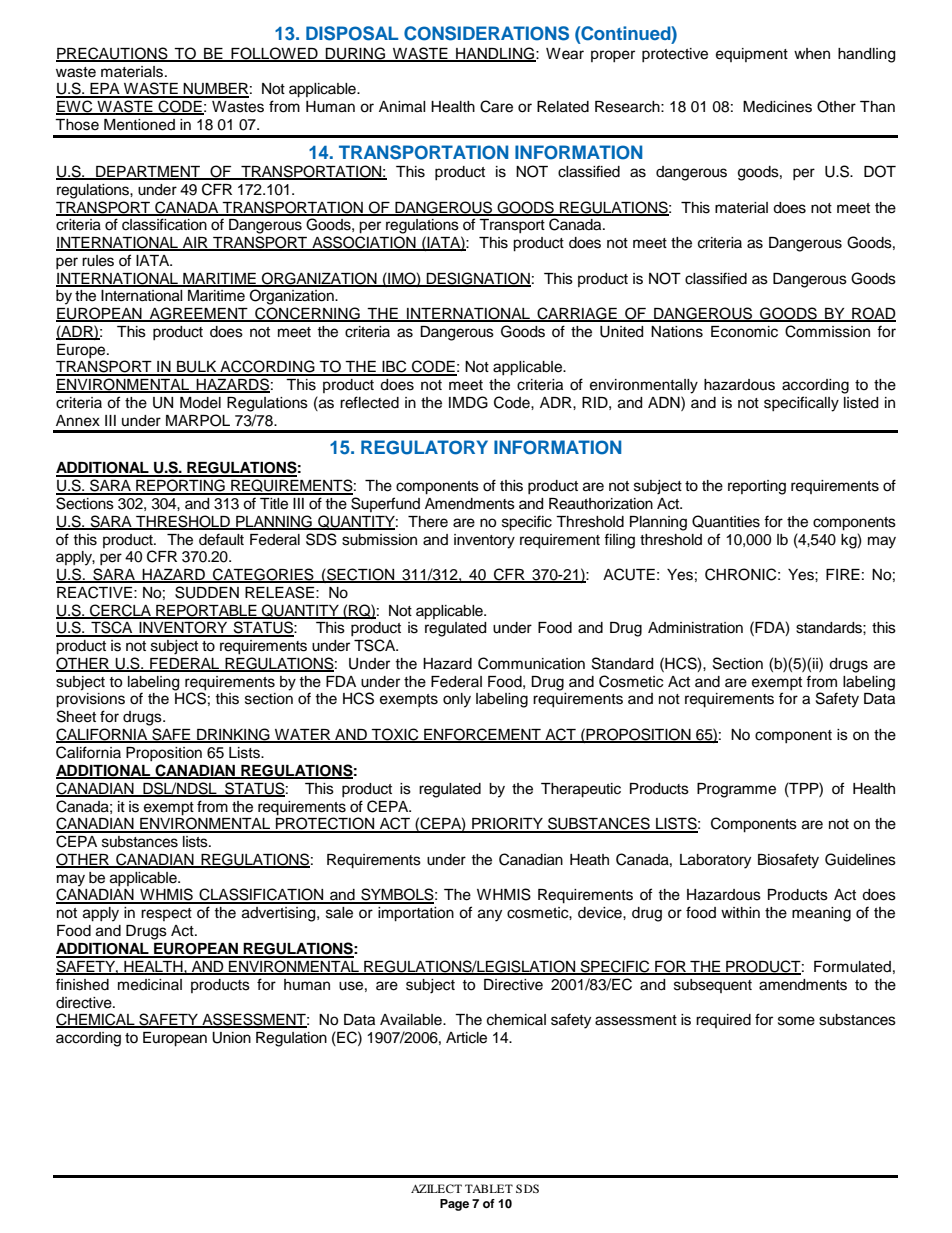 The image size is (952, 1233). I want to click on when, so click(812, 54).
